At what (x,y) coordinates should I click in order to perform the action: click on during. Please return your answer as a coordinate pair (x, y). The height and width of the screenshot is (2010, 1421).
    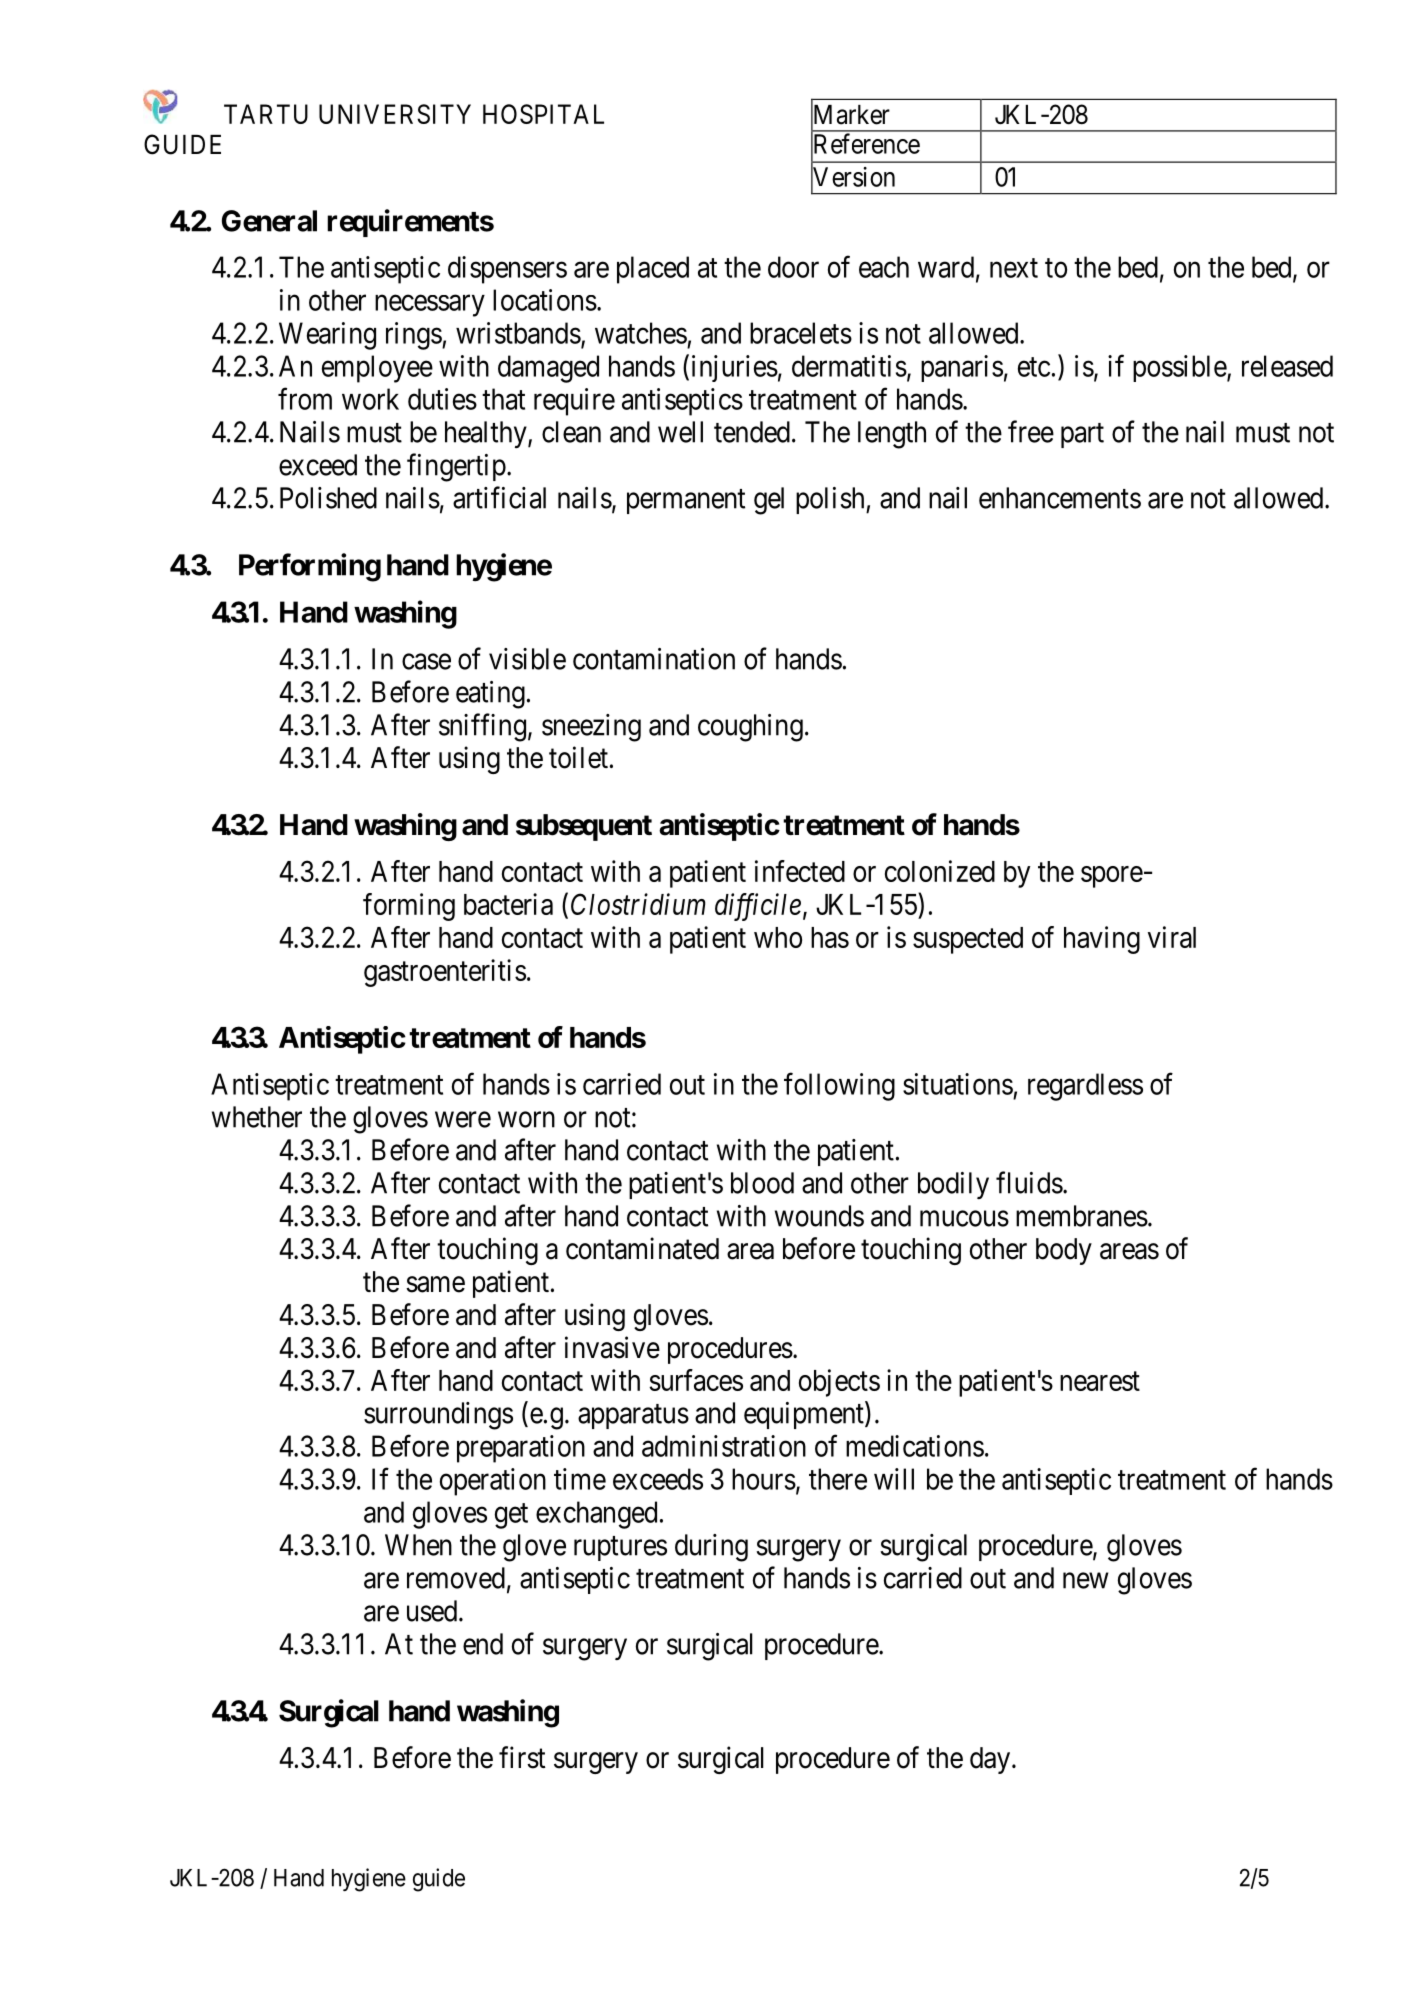
    Looking at the image, I should click on (711, 1548).
